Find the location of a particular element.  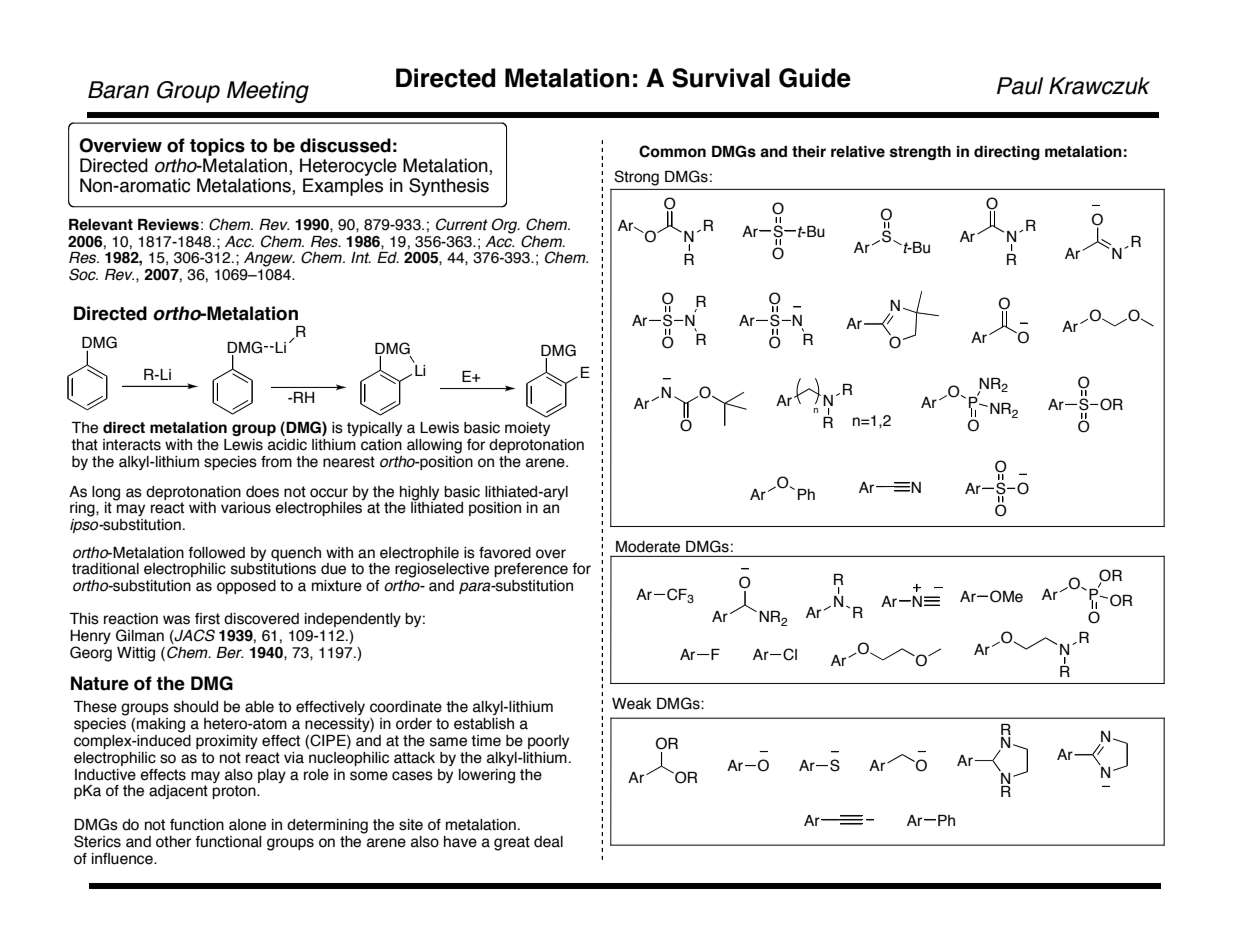

other is located at coordinates (173, 842).
